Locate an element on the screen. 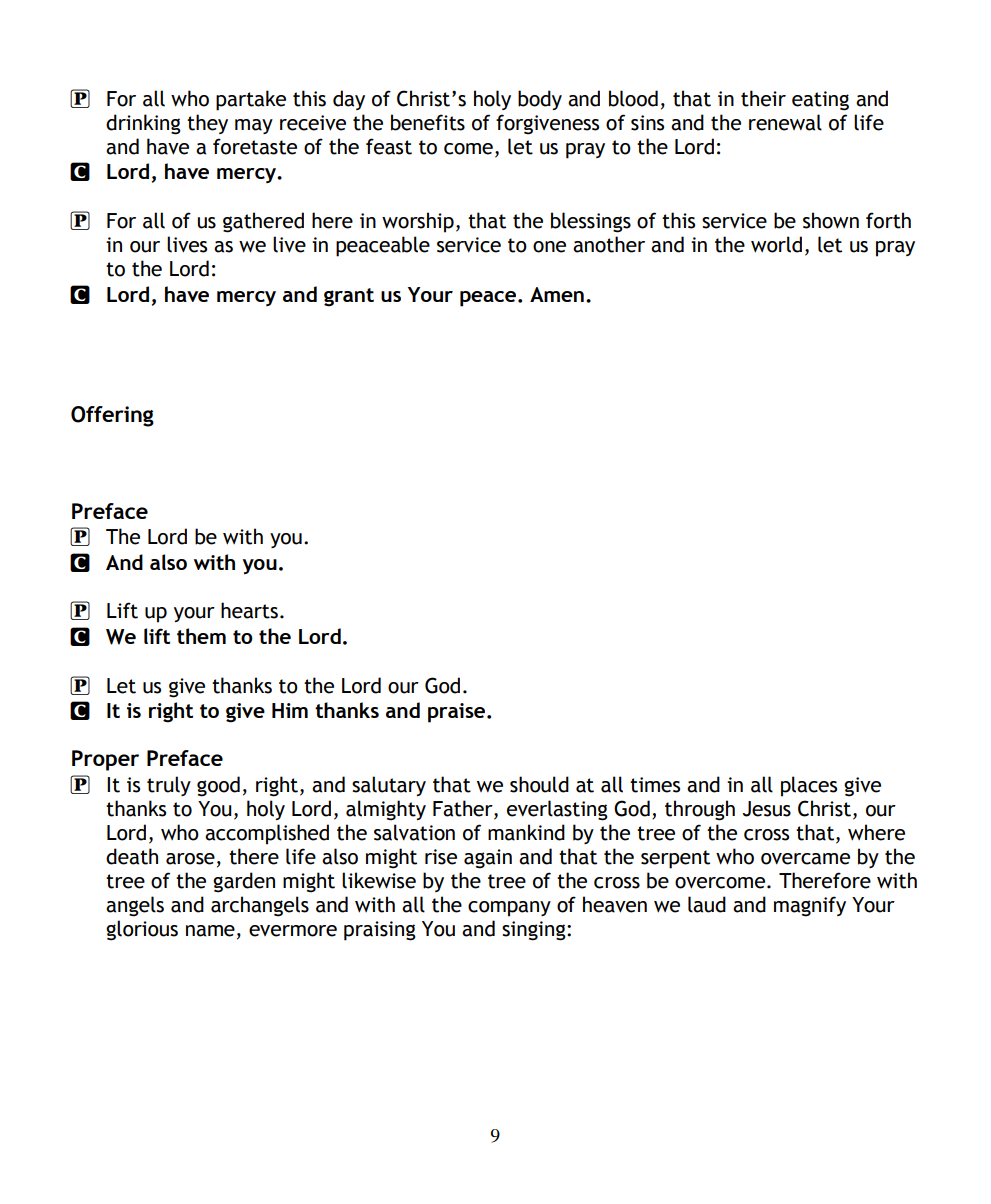 This screenshot has width=991, height=1204. body is located at coordinates (540, 100).
